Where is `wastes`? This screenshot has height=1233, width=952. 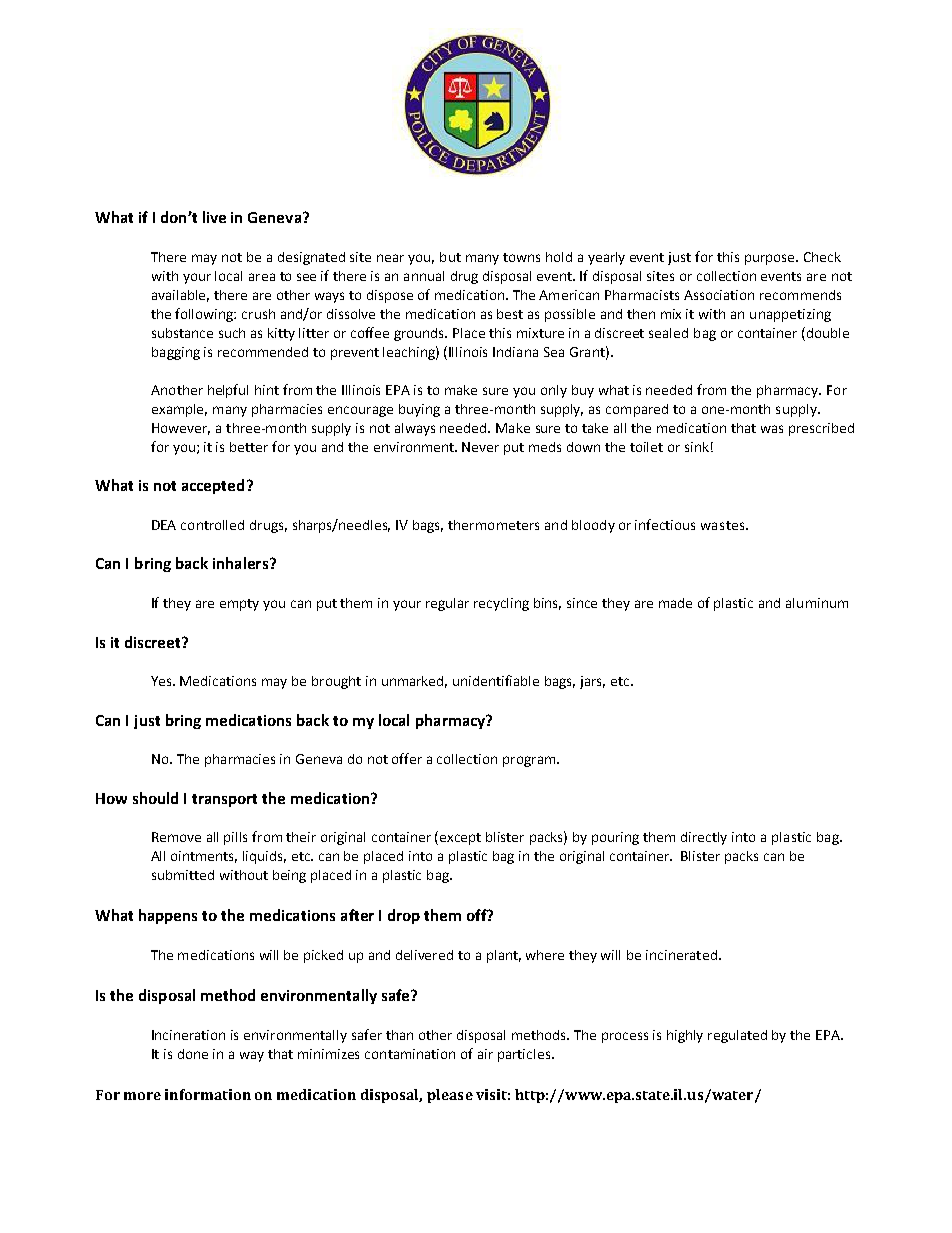
wastes is located at coordinates (724, 525).
